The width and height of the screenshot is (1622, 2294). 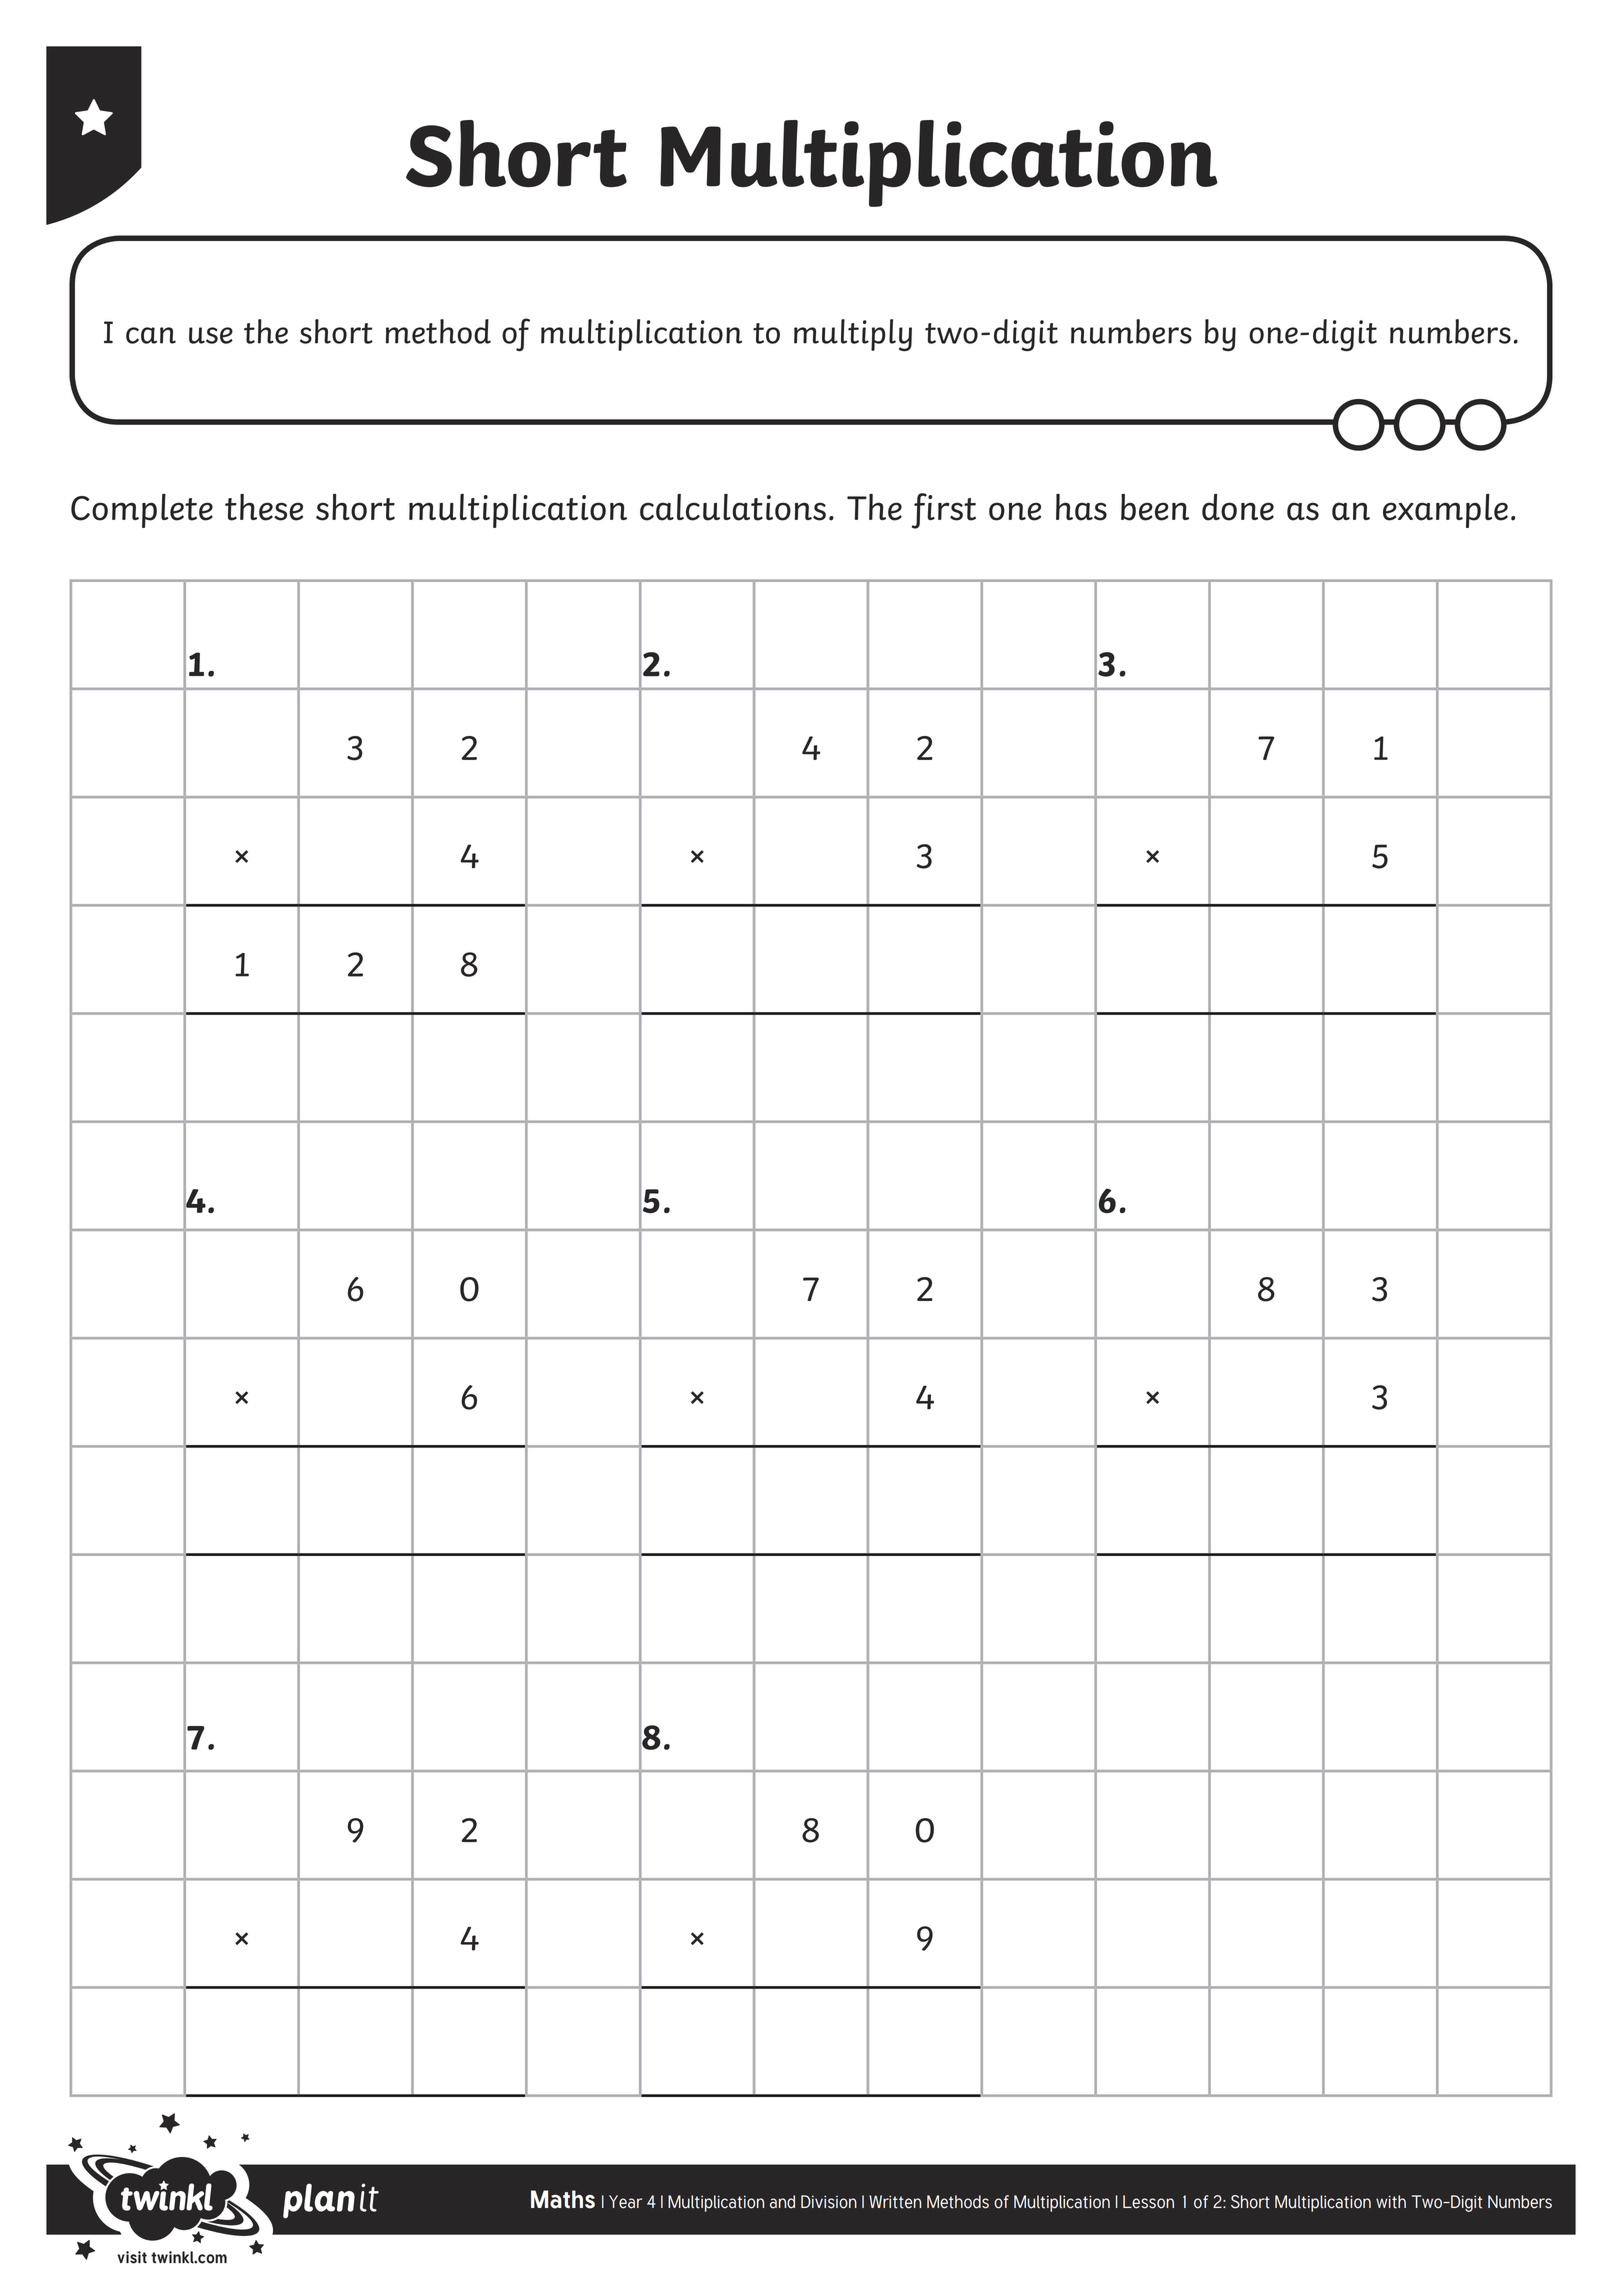 What do you see at coordinates (944, 511) in the screenshot?
I see `first` at bounding box center [944, 511].
